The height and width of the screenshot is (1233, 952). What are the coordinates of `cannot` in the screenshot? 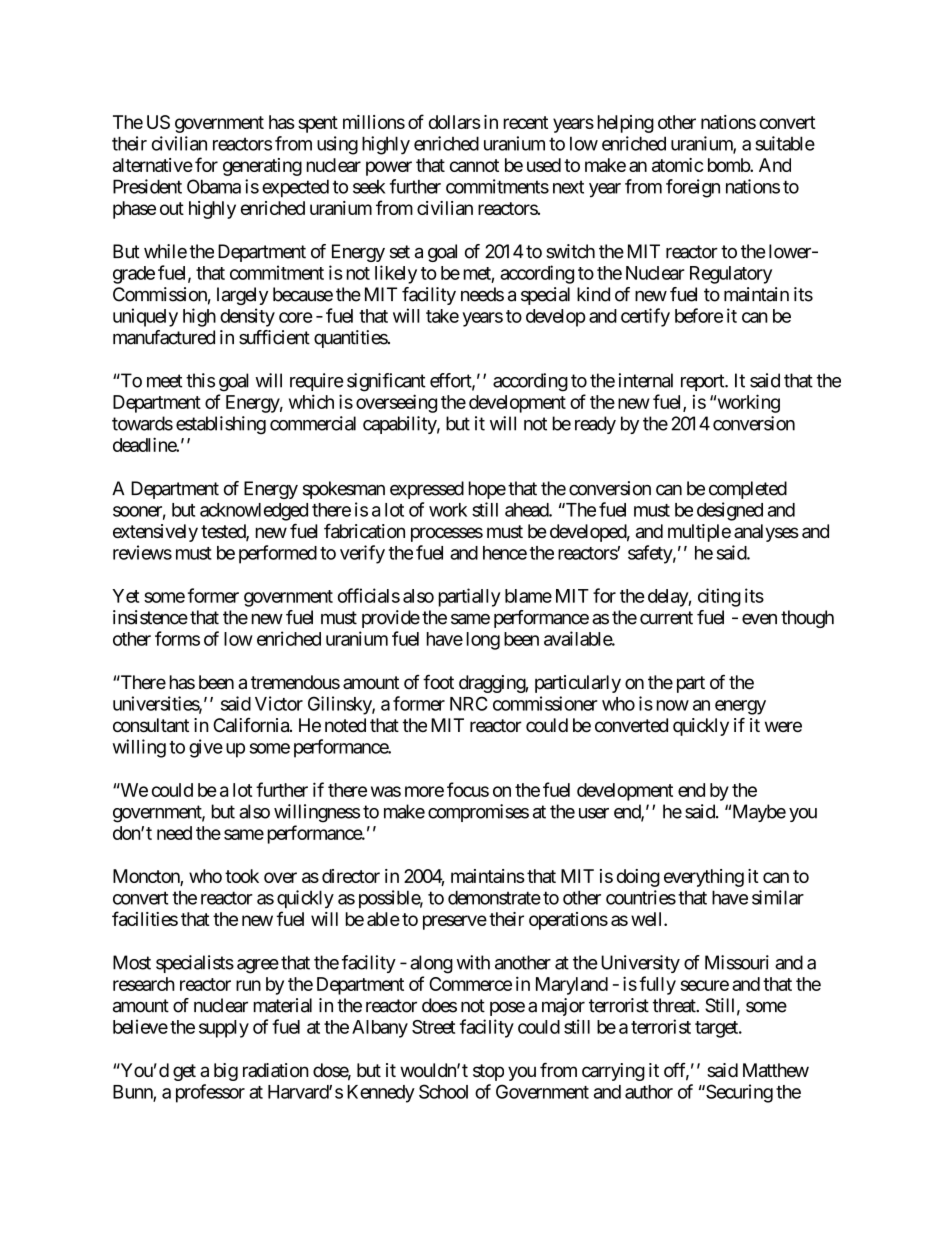 It's located at (474, 165).
